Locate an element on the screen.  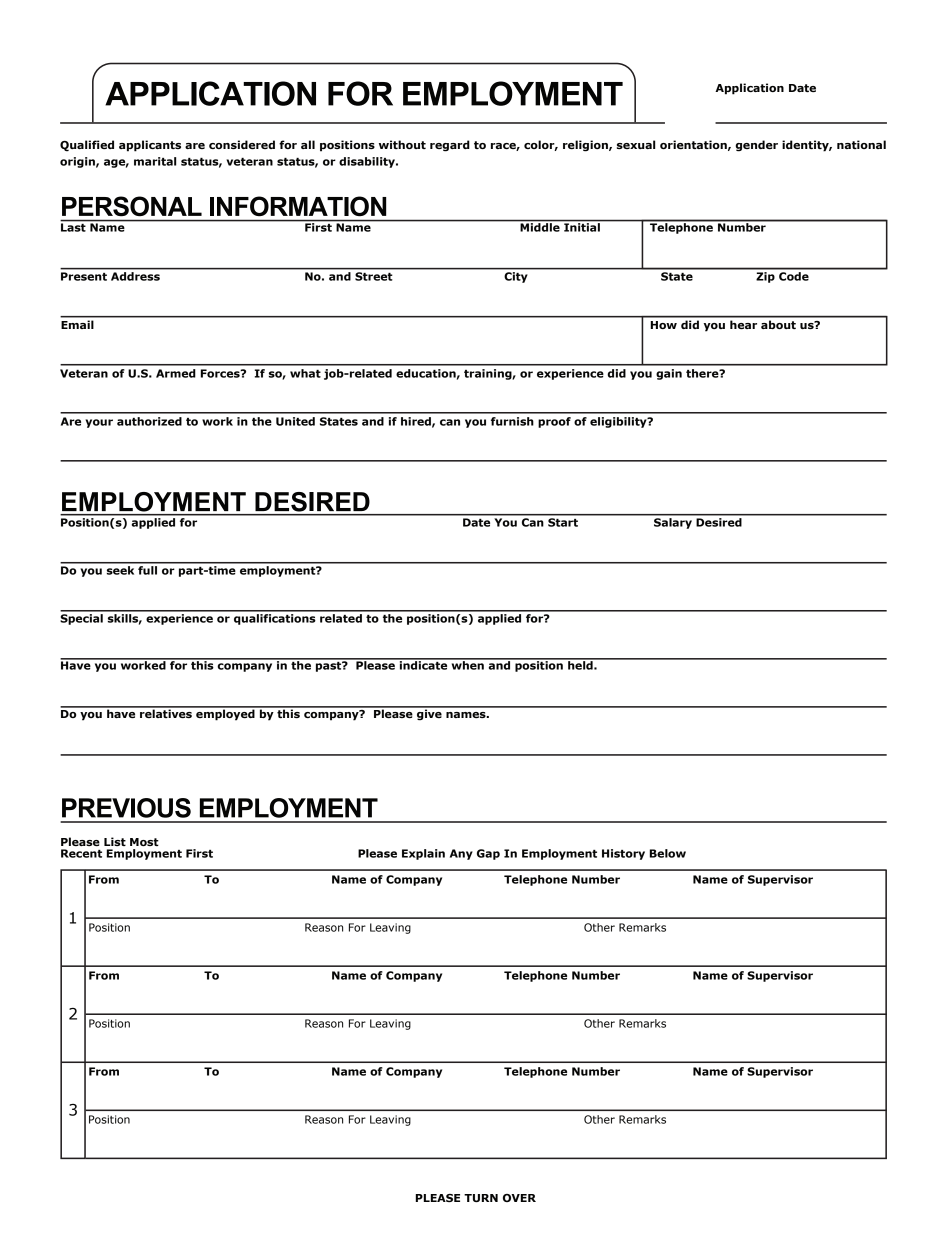
relatives is located at coordinates (166, 712).
